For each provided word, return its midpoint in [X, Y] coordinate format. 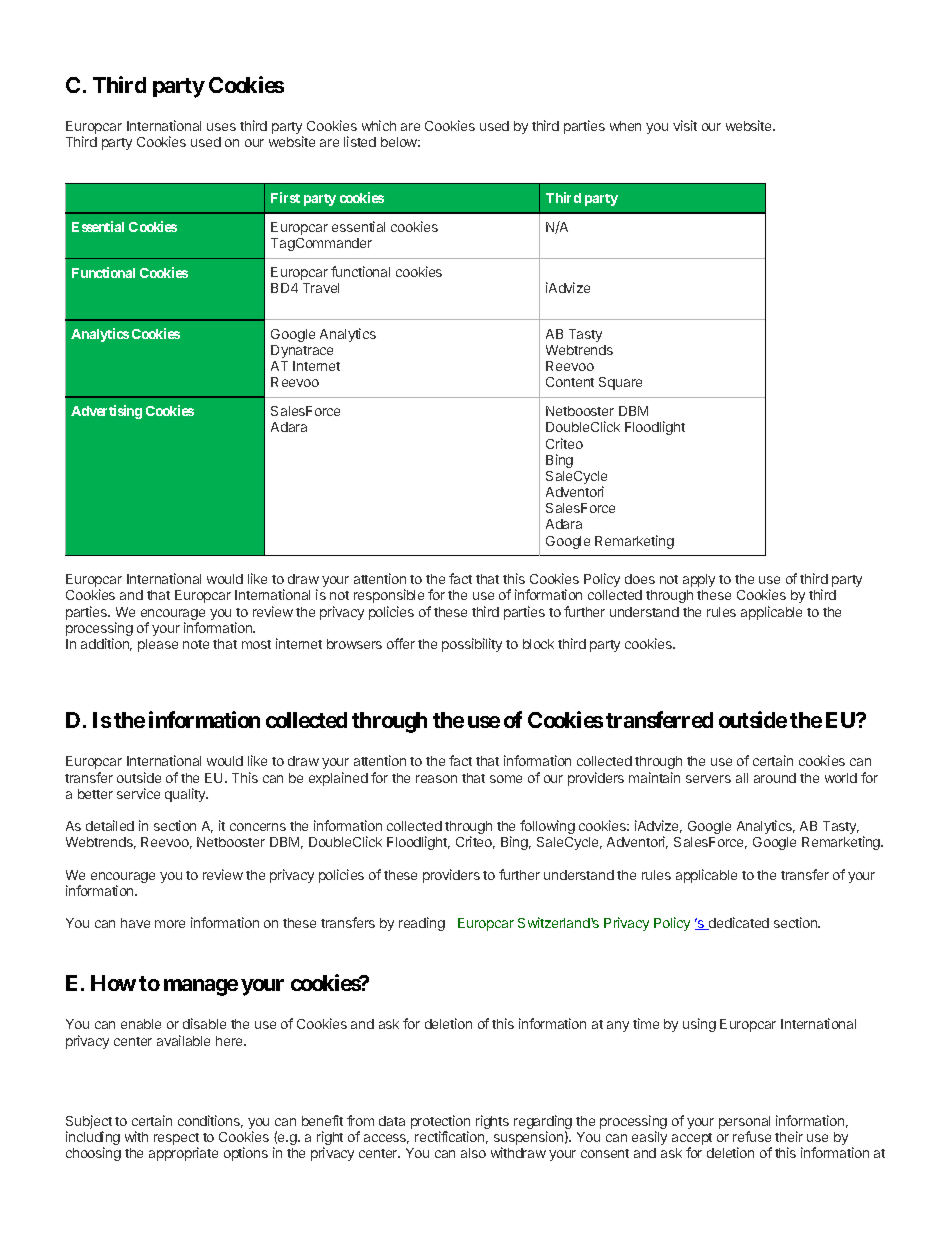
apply [699, 580]
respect [176, 1140]
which [379, 125]
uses [221, 127]
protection [440, 1122]
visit [685, 125]
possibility [472, 645]
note [196, 644]
